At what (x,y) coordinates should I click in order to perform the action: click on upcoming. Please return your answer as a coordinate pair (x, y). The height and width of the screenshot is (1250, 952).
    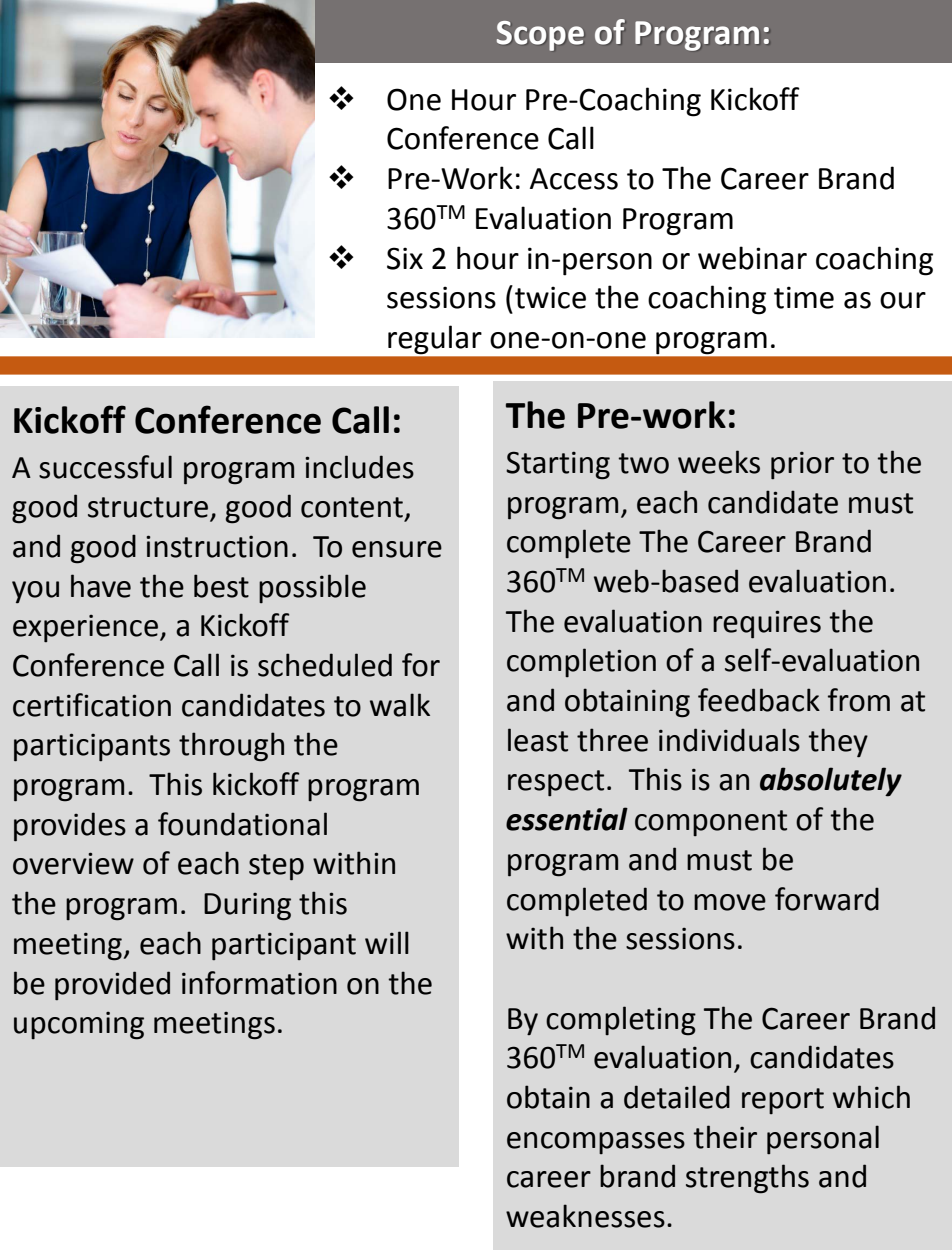
    Looking at the image, I should click on (79, 1026).
